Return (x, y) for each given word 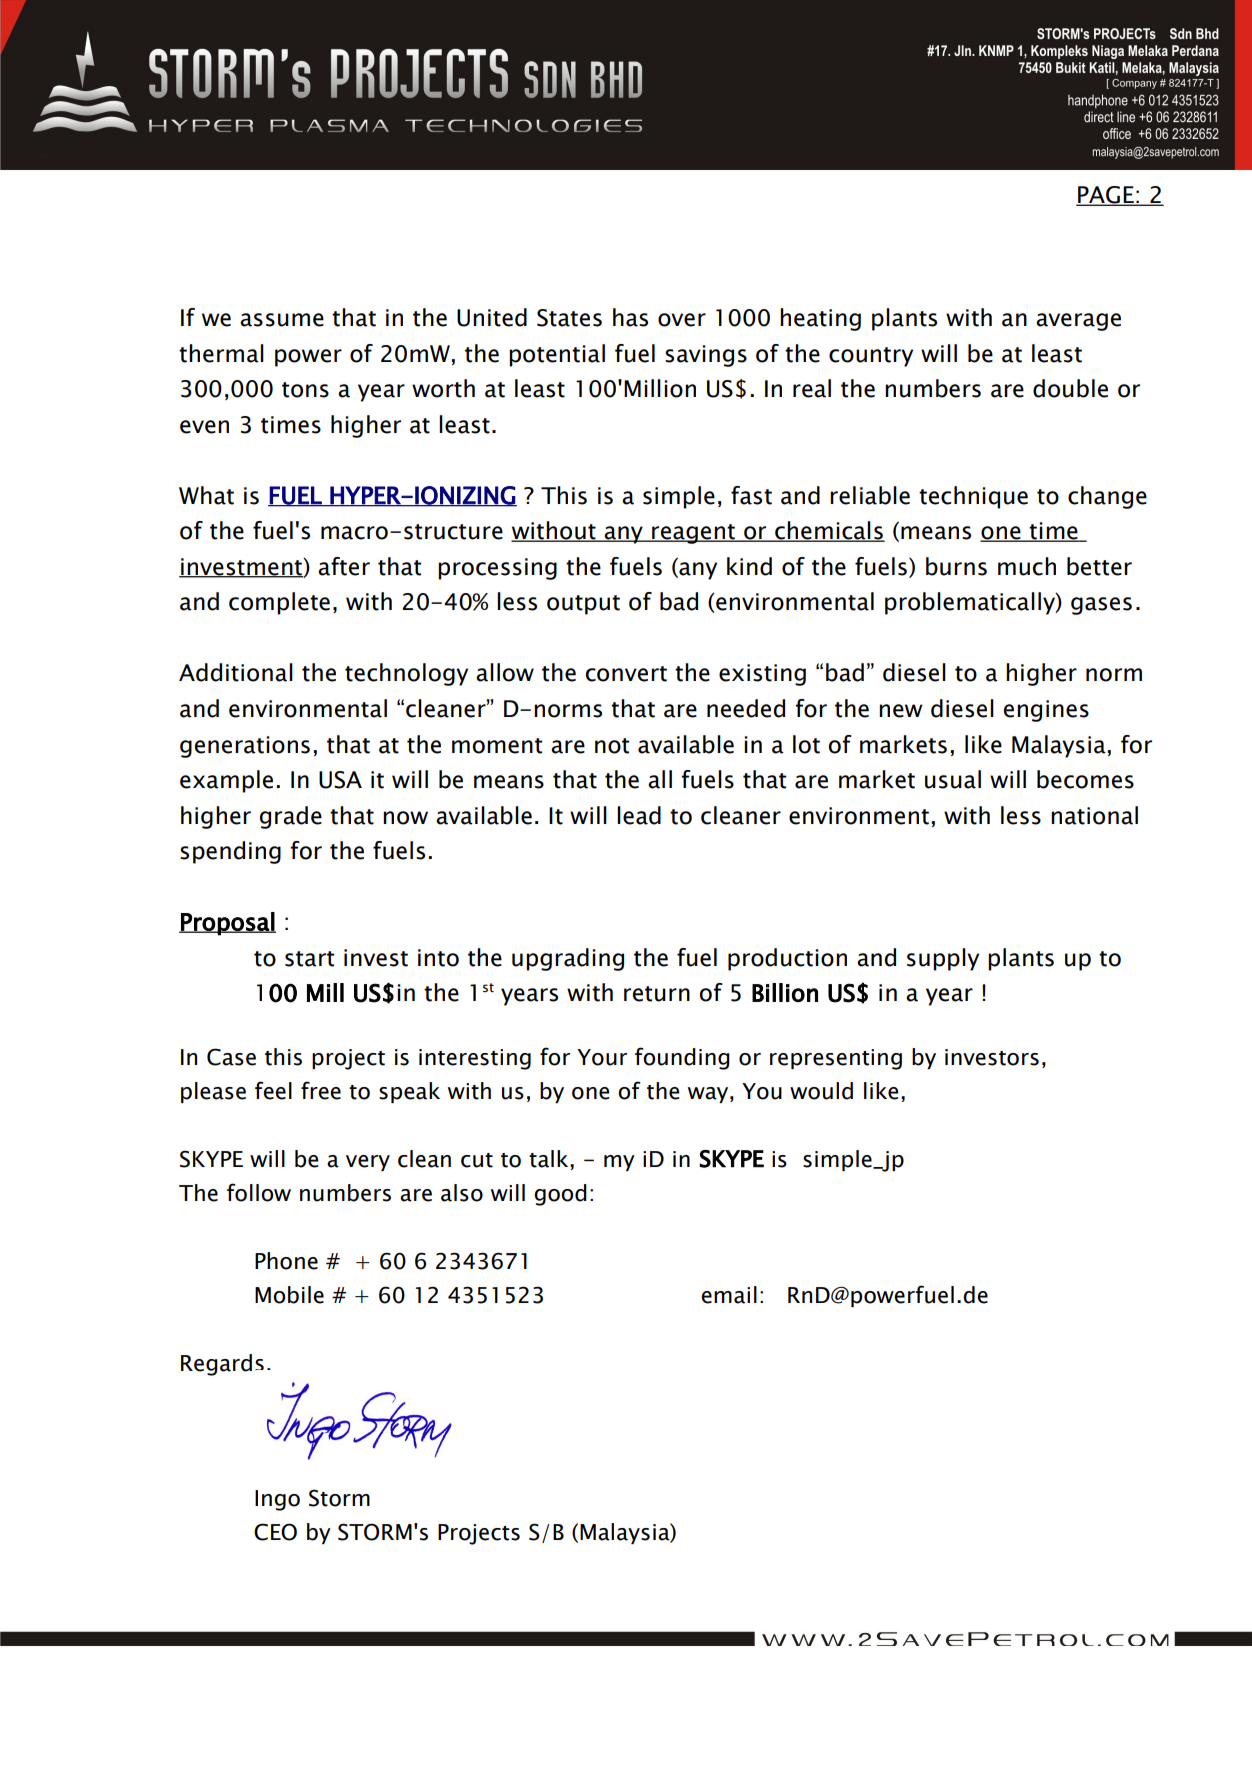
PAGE (1106, 196)
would (821, 1091)
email (729, 1295)
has (630, 317)
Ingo (277, 1500)
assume (282, 320)
